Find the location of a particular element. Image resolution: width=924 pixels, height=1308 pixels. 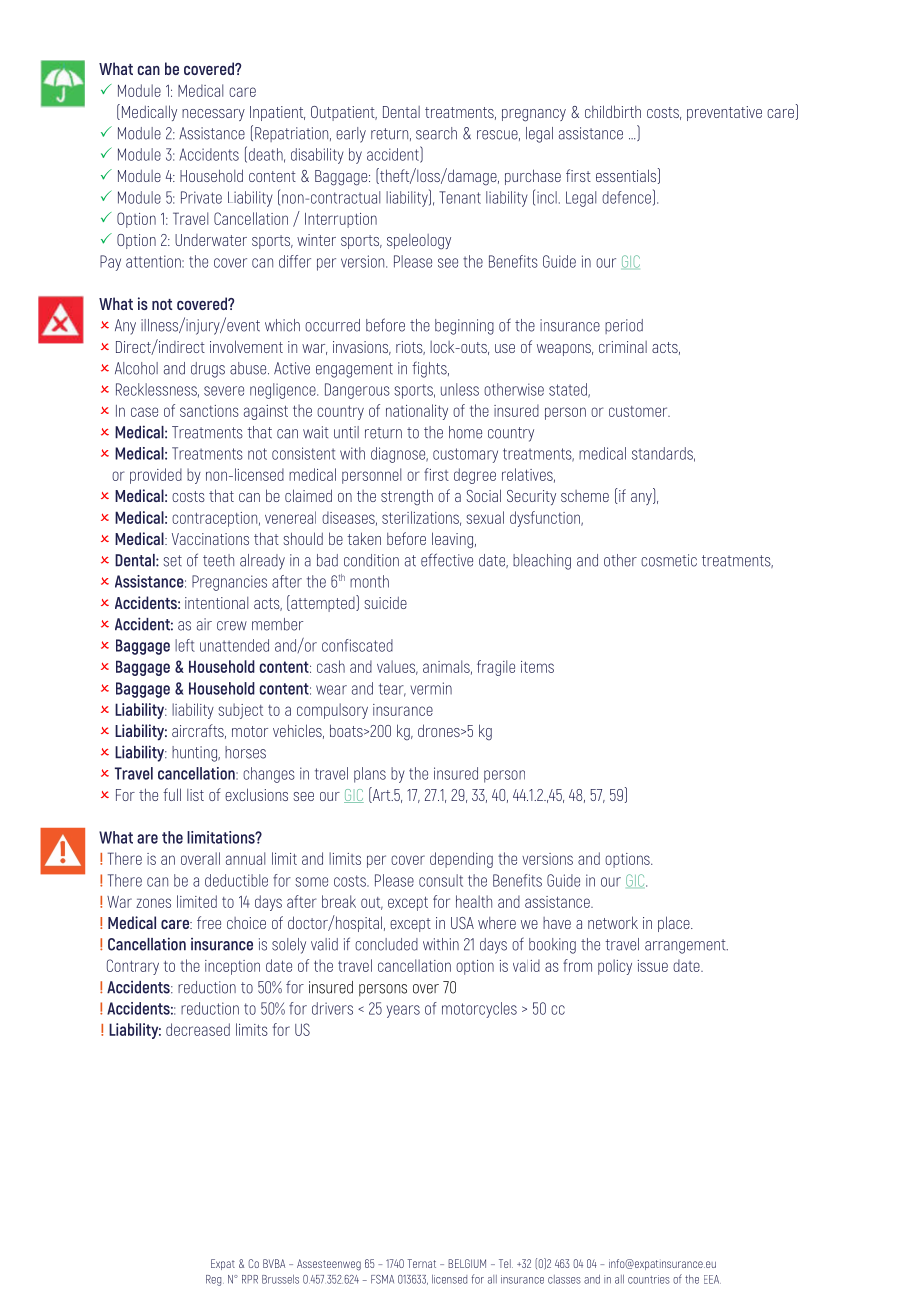

Brussels is located at coordinates (280, 1279).
